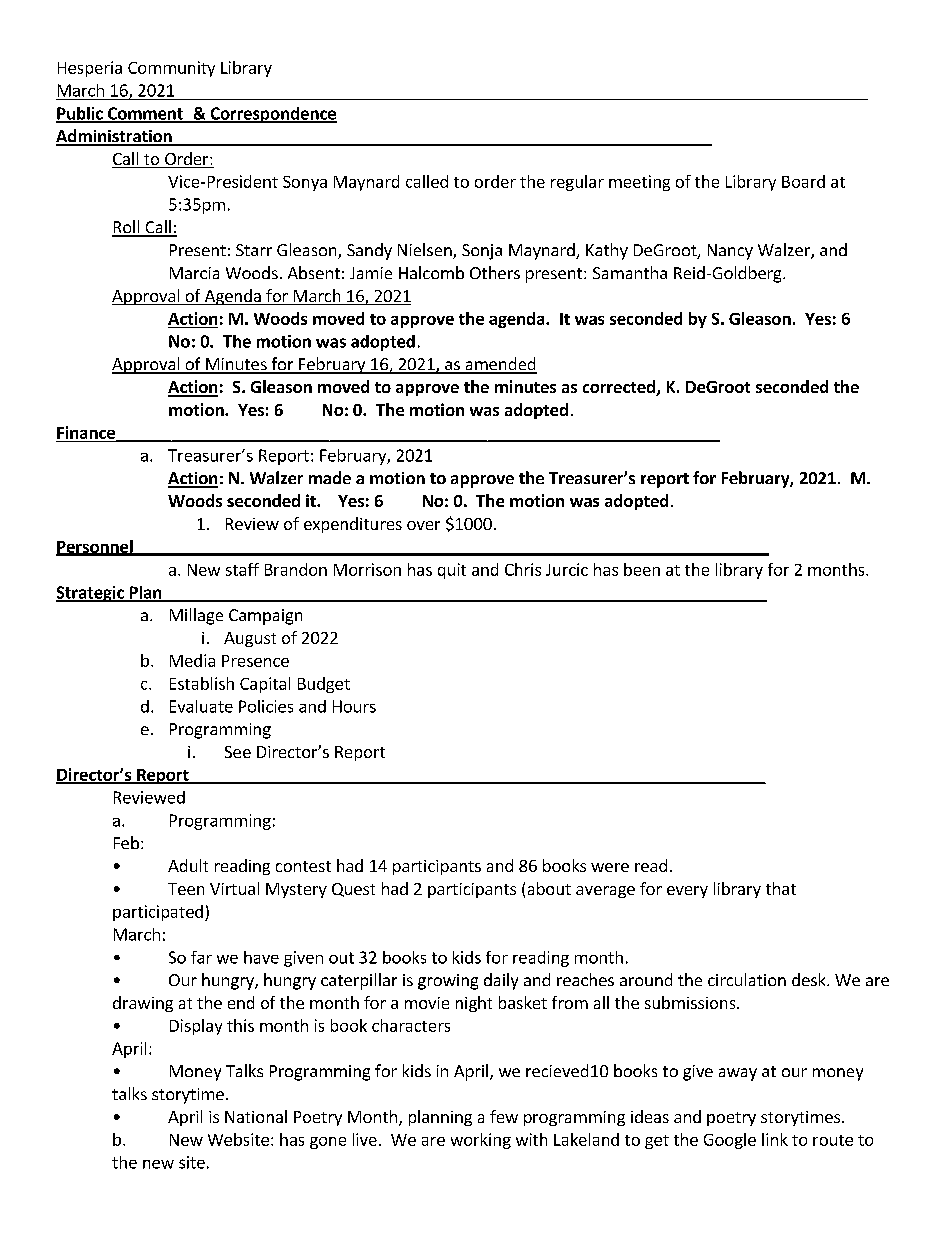 The image size is (952, 1233). Describe the element at coordinates (803, 181) in the image. I see `Board` at that location.
